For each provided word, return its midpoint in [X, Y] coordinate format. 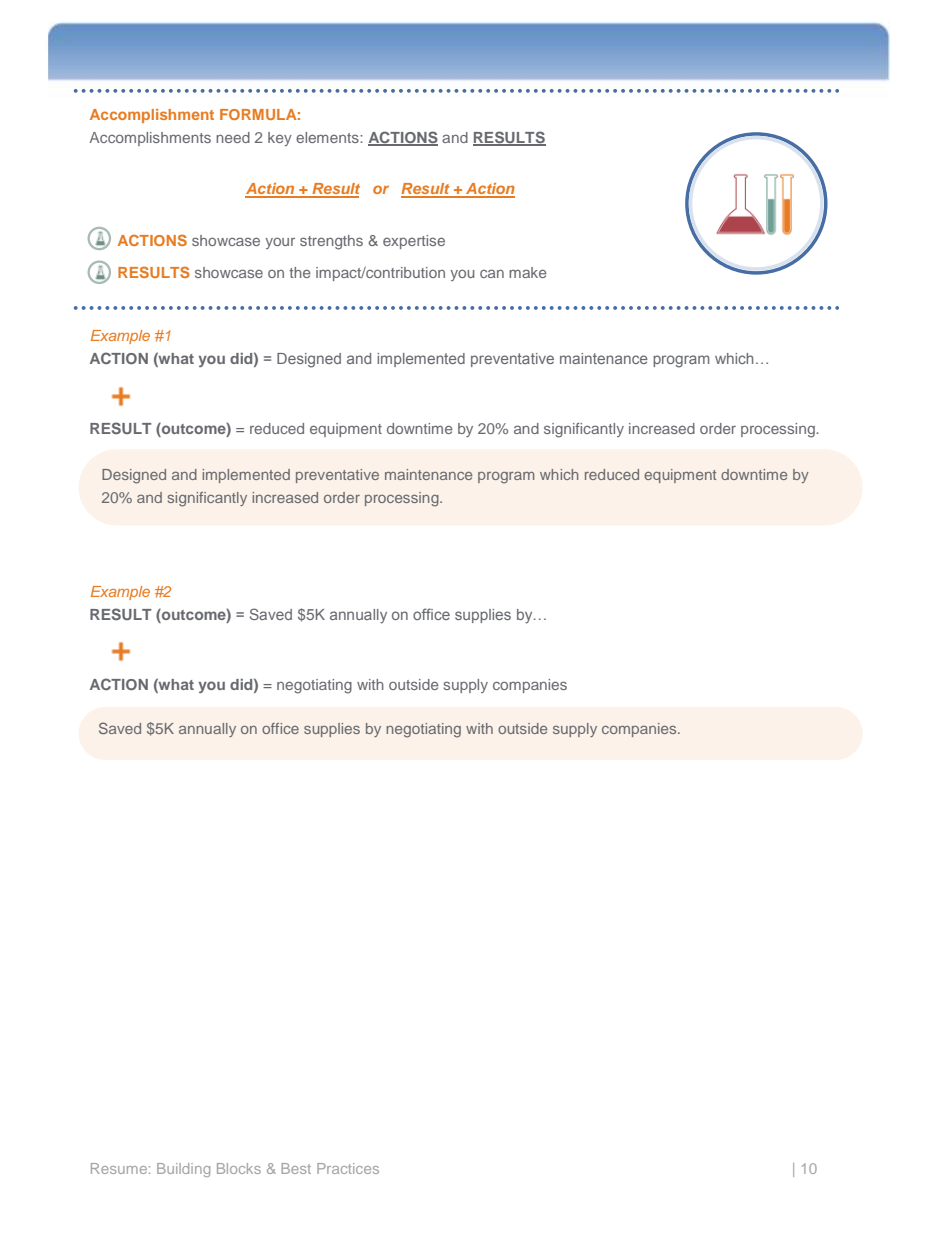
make [528, 272]
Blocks [239, 1168]
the [300, 272]
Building [183, 1170]
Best [296, 1168]
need [233, 137]
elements [328, 137]
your [280, 243]
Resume [120, 1168]
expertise [414, 242]
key [280, 139]
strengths [331, 242]
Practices [348, 1168]
